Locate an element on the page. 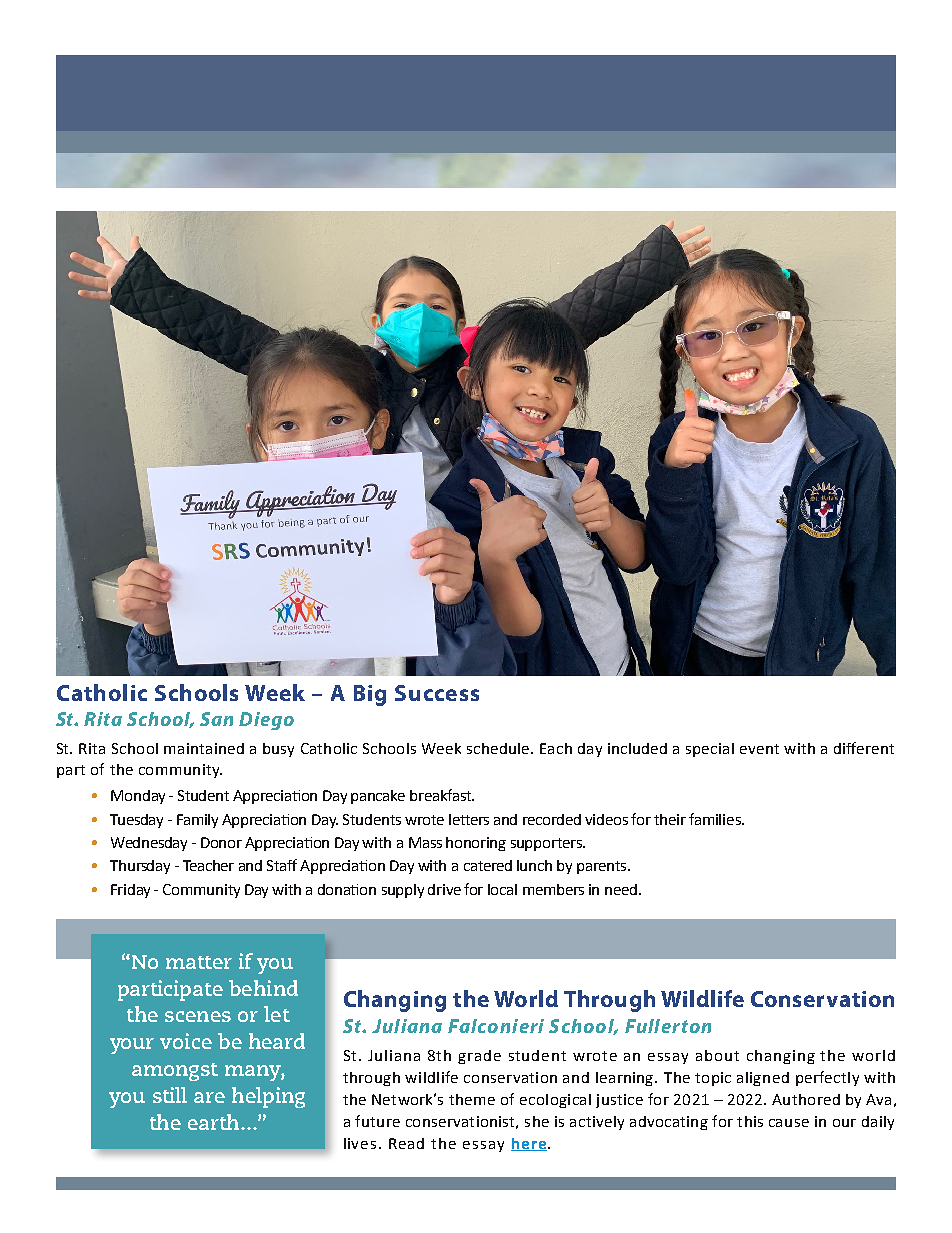  voice is located at coordinates (186, 1041).
